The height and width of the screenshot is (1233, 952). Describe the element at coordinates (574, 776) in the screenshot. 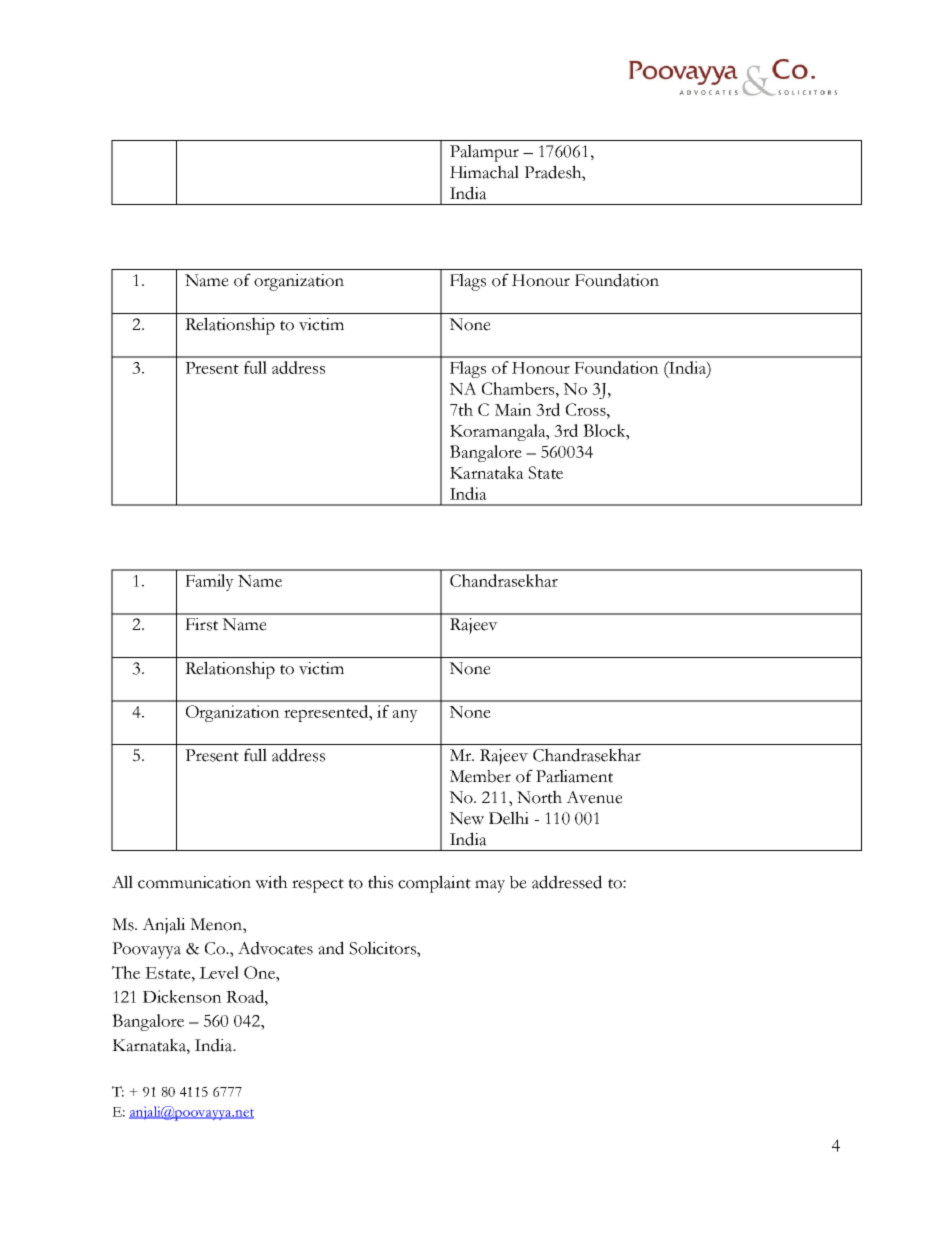

I see `Parliament` at that location.
